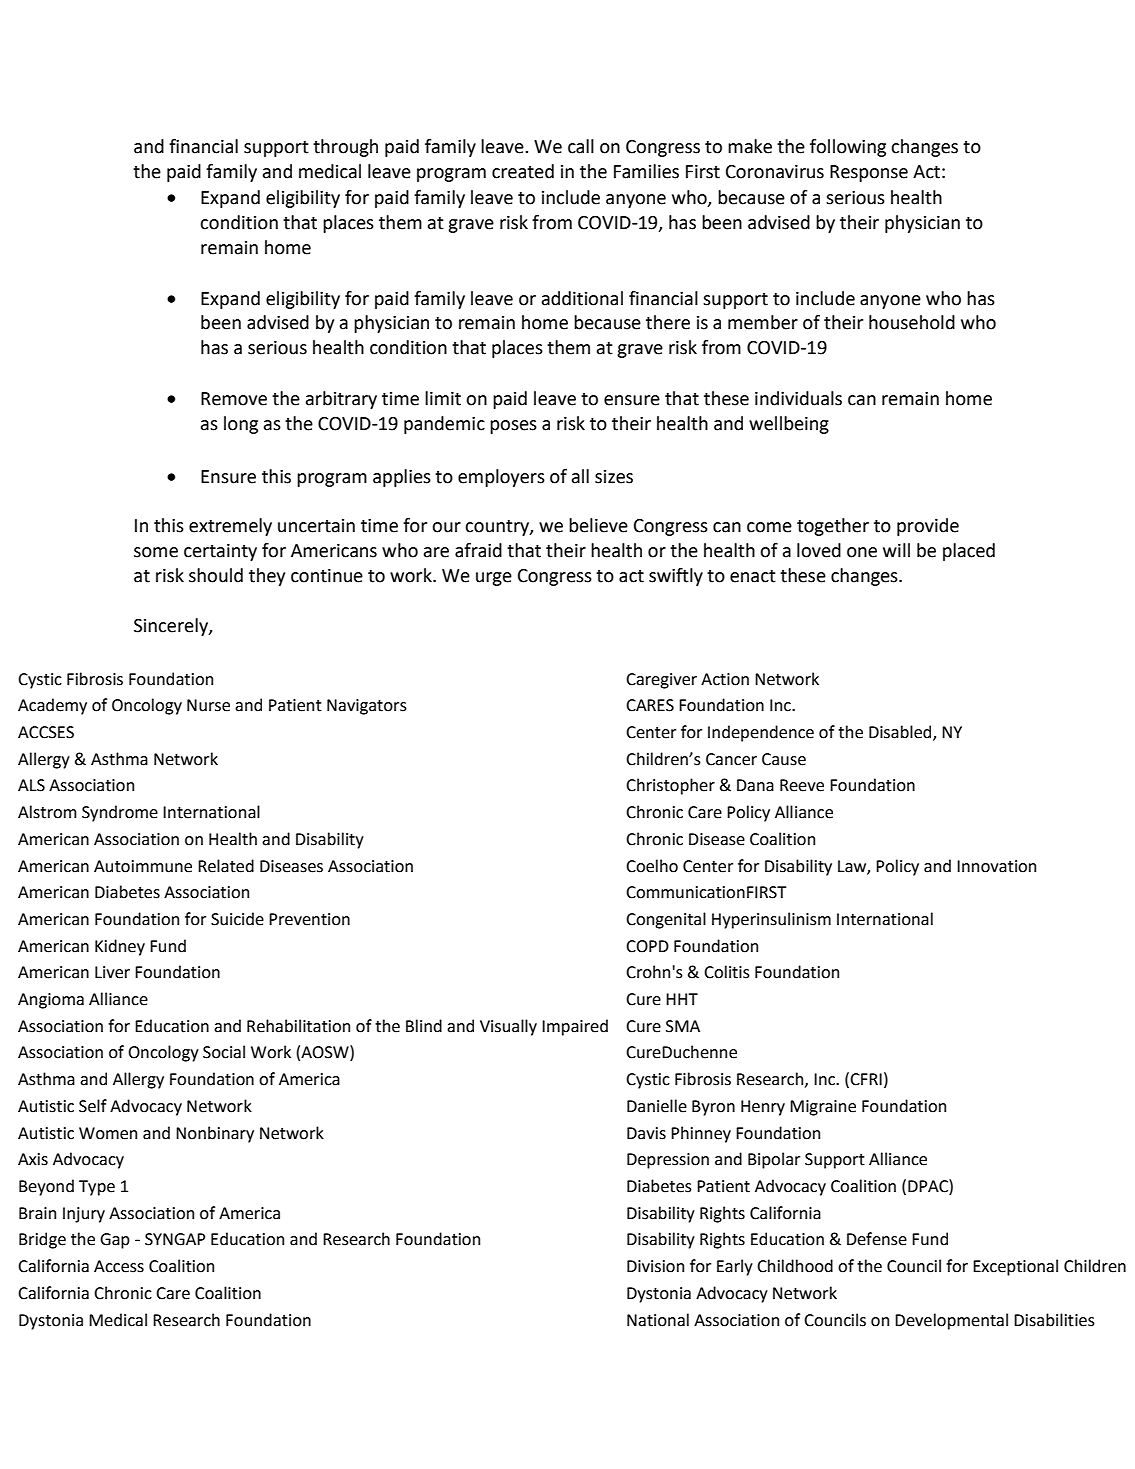  What do you see at coordinates (119, 1266) in the screenshot?
I see `Access` at bounding box center [119, 1266].
